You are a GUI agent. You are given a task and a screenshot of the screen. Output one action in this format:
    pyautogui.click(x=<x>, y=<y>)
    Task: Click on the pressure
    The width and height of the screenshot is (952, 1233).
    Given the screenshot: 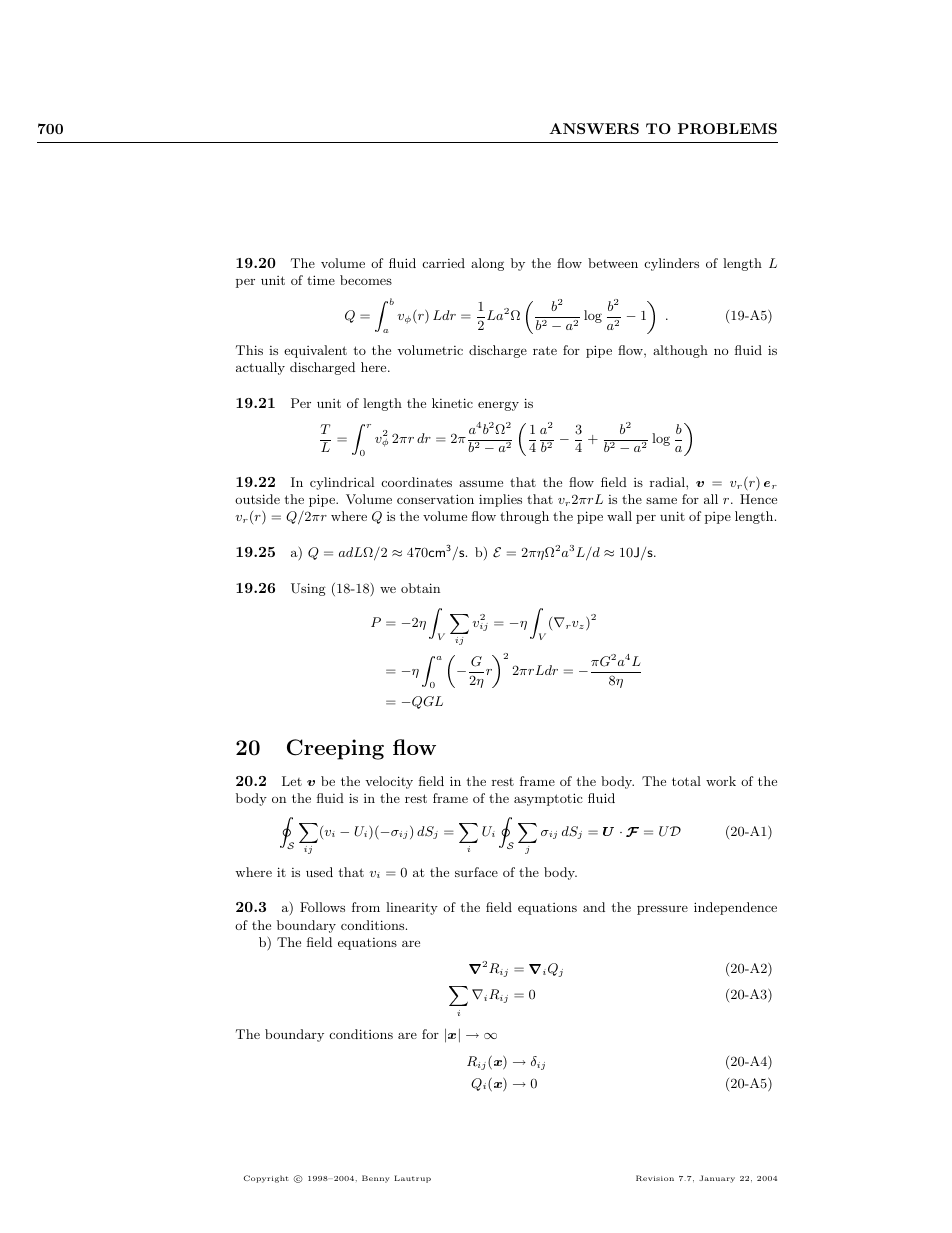 What is the action you would take?
    pyautogui.click(x=662, y=910)
